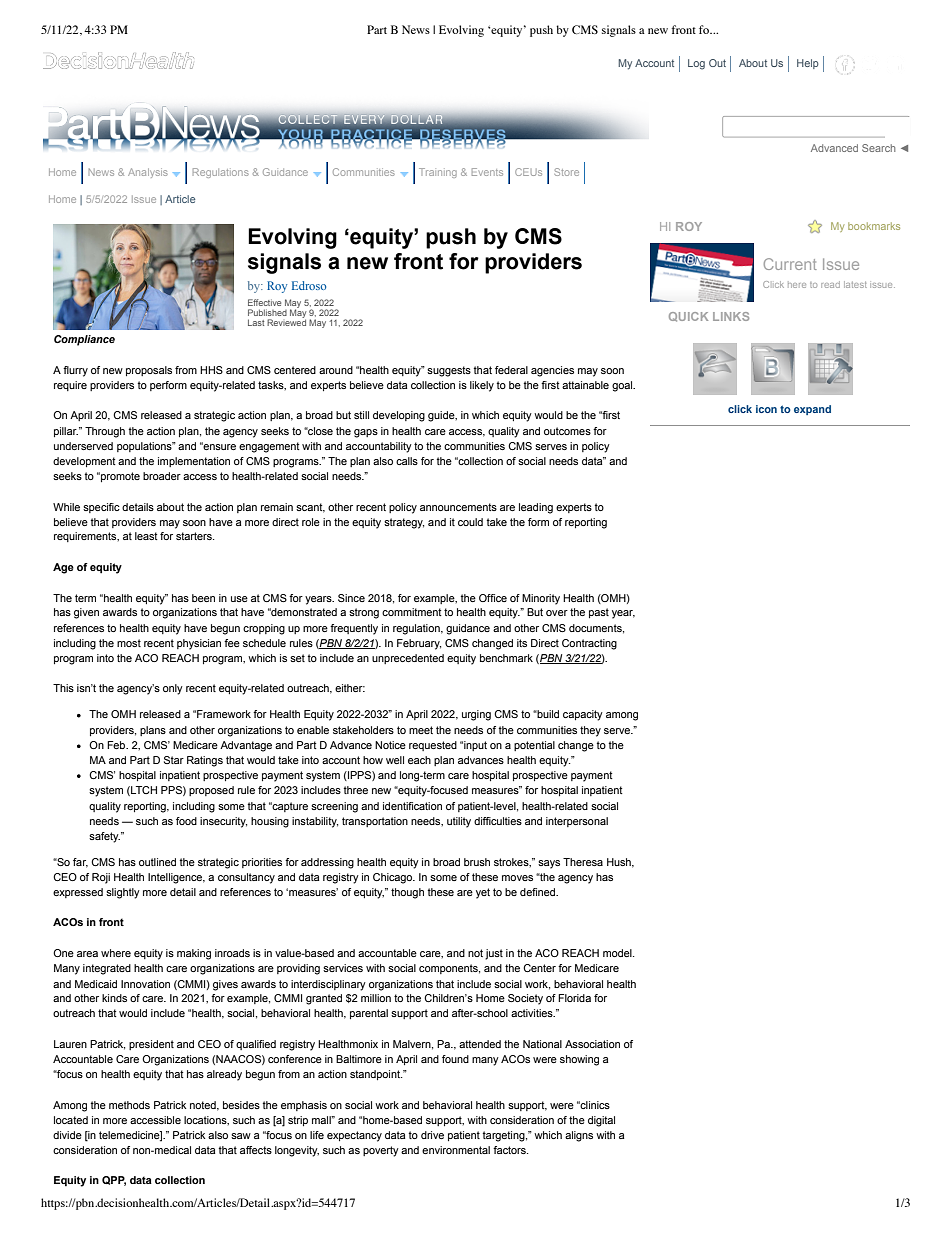 Image resolution: width=952 pixels, height=1233 pixels. I want to click on Help, so click(808, 64).
